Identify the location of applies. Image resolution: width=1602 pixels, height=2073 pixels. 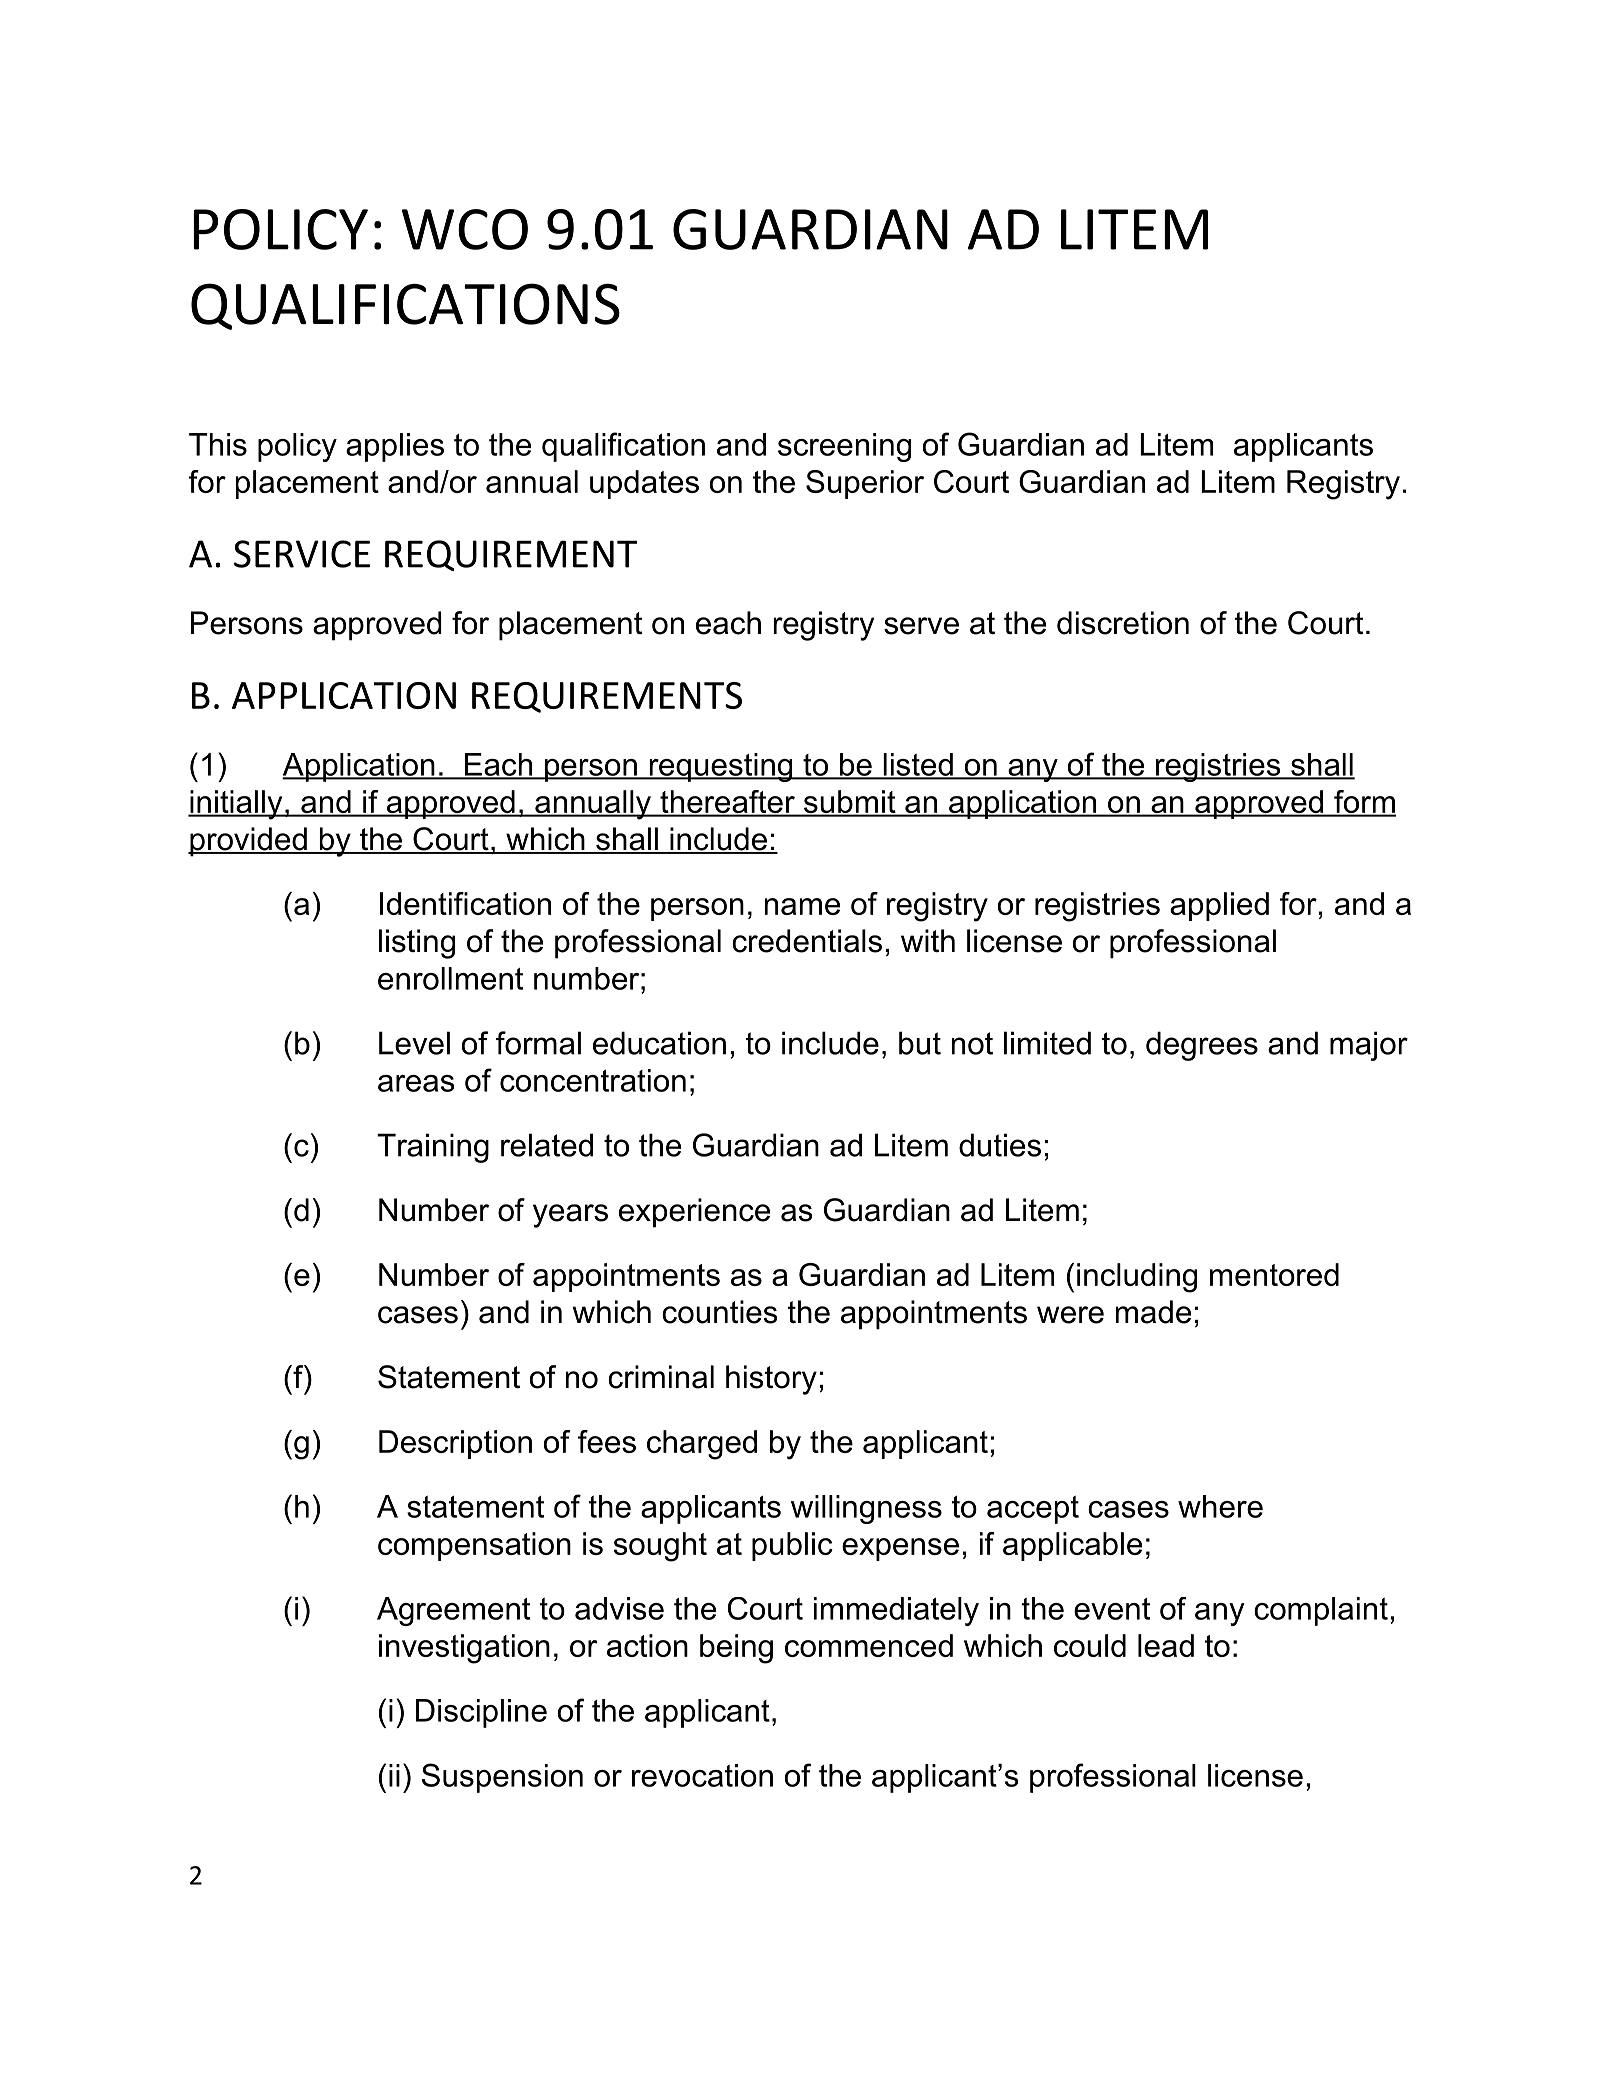
(395, 447).
